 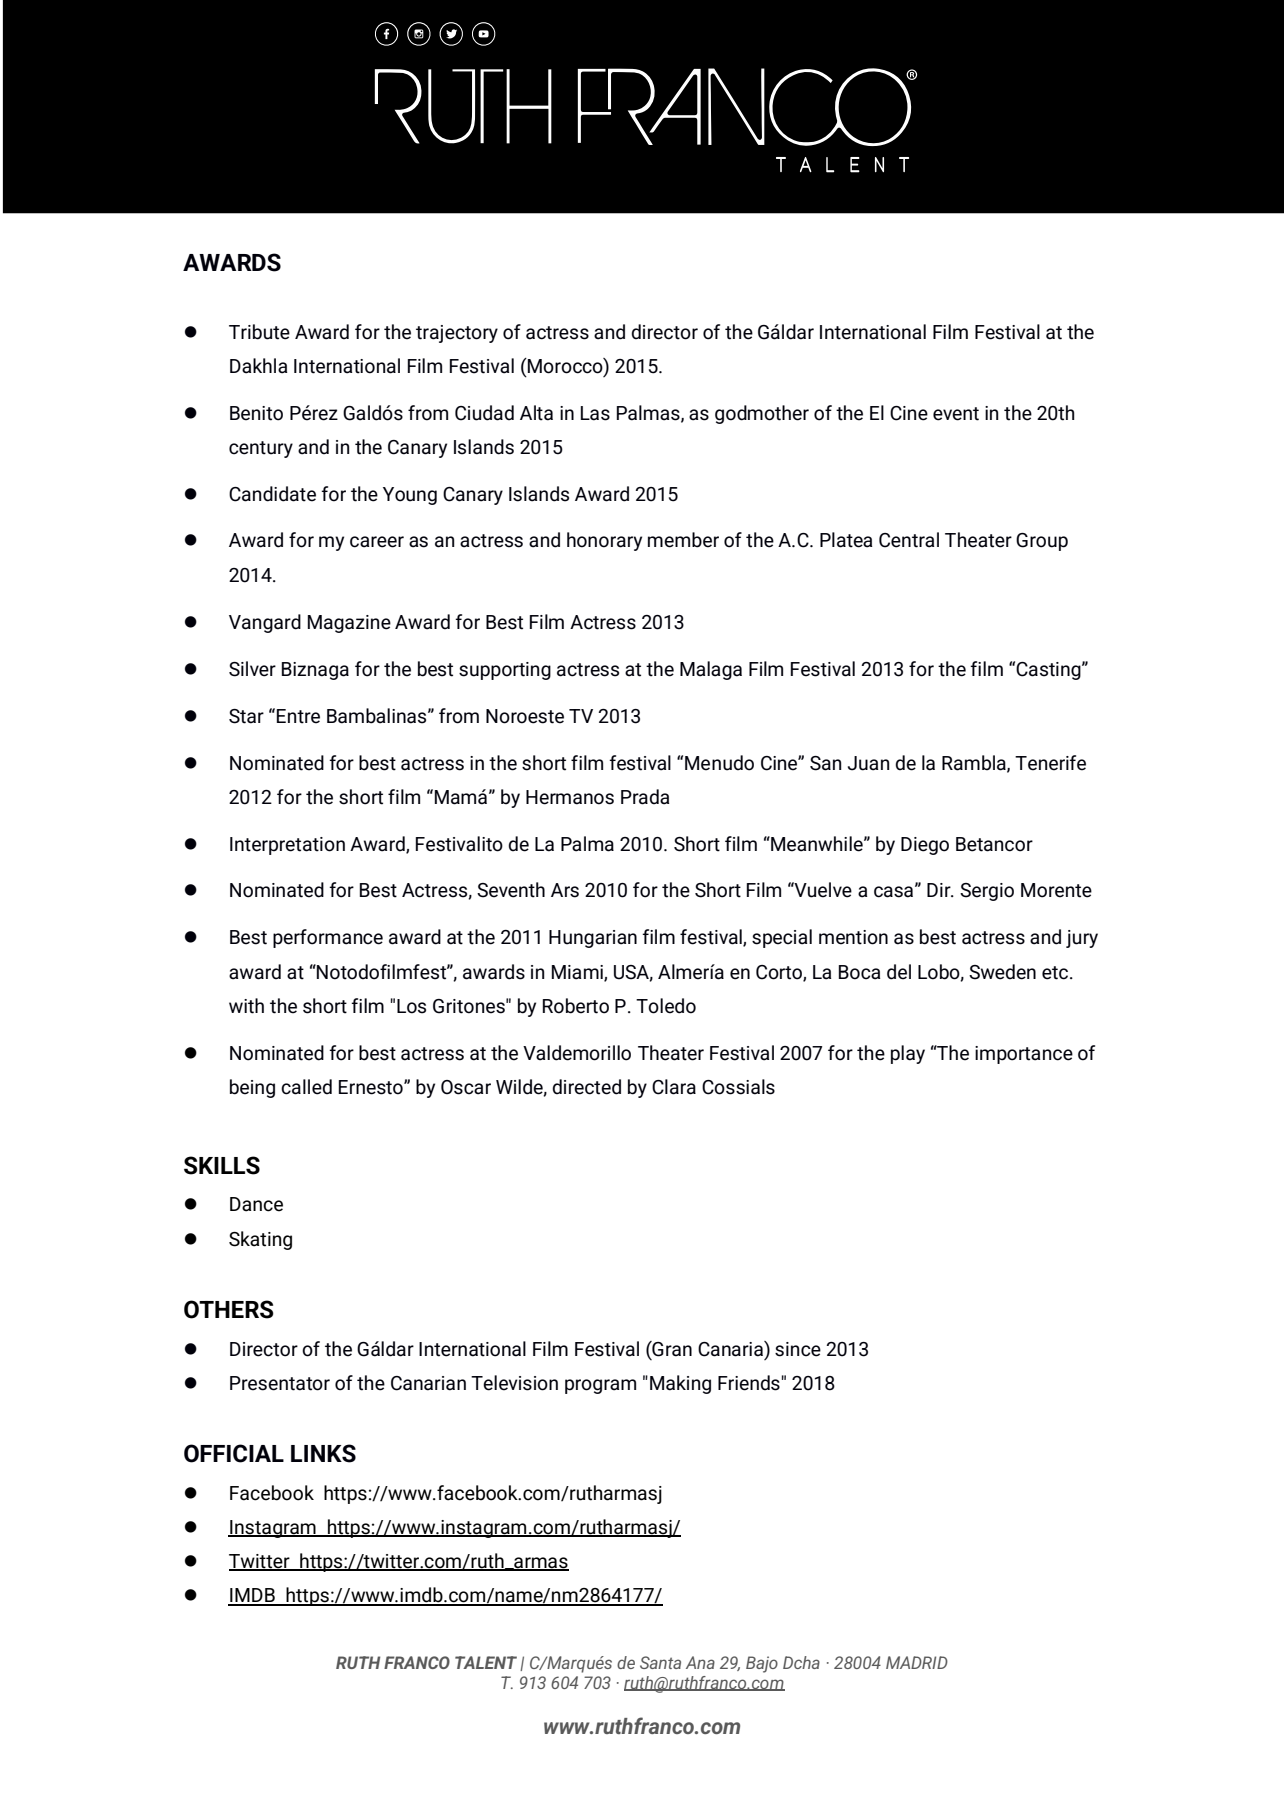 What do you see at coordinates (1050, 763) in the screenshot?
I see `Tenerife` at bounding box center [1050, 763].
